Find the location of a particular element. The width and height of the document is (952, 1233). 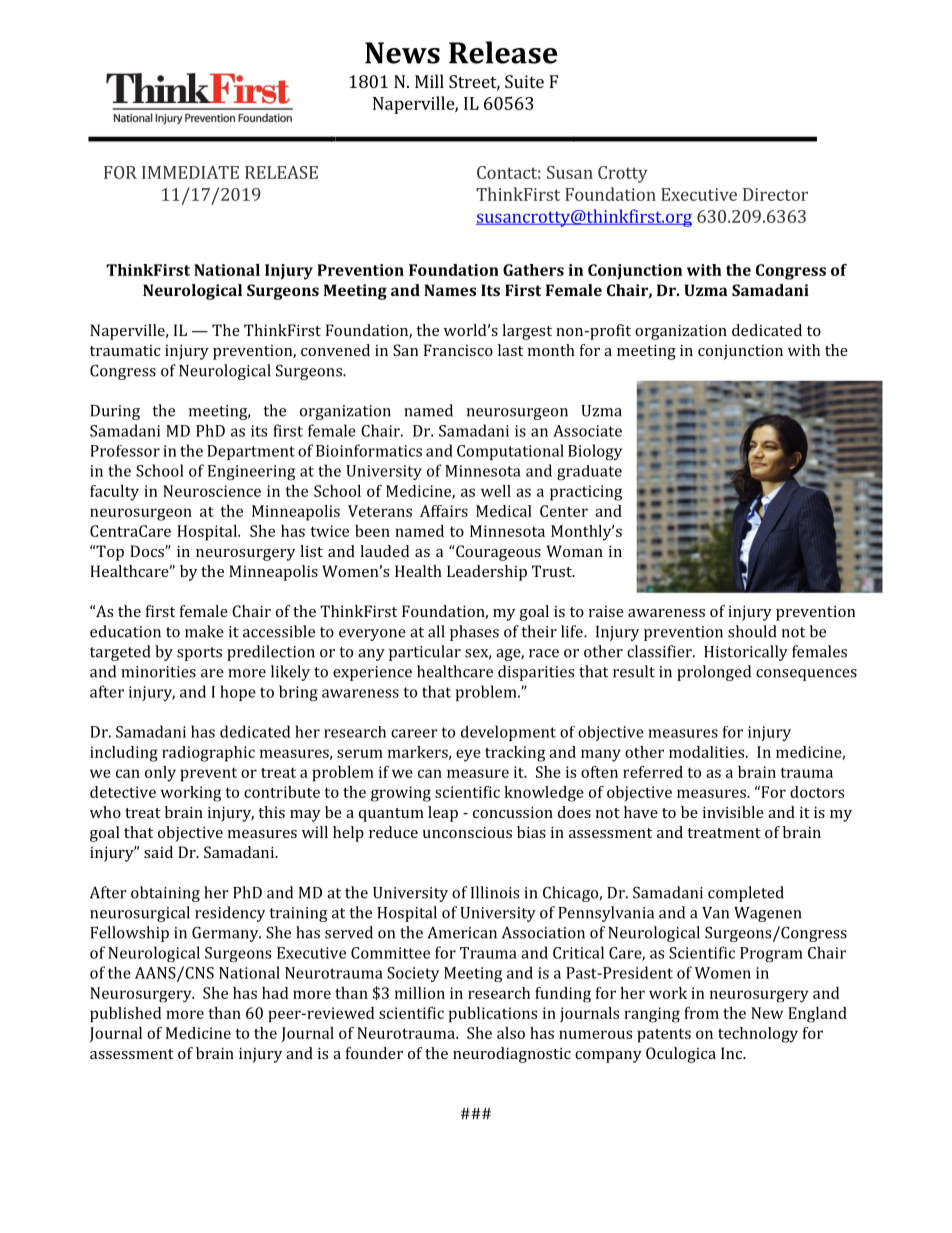

convened is located at coordinates (335, 350).
